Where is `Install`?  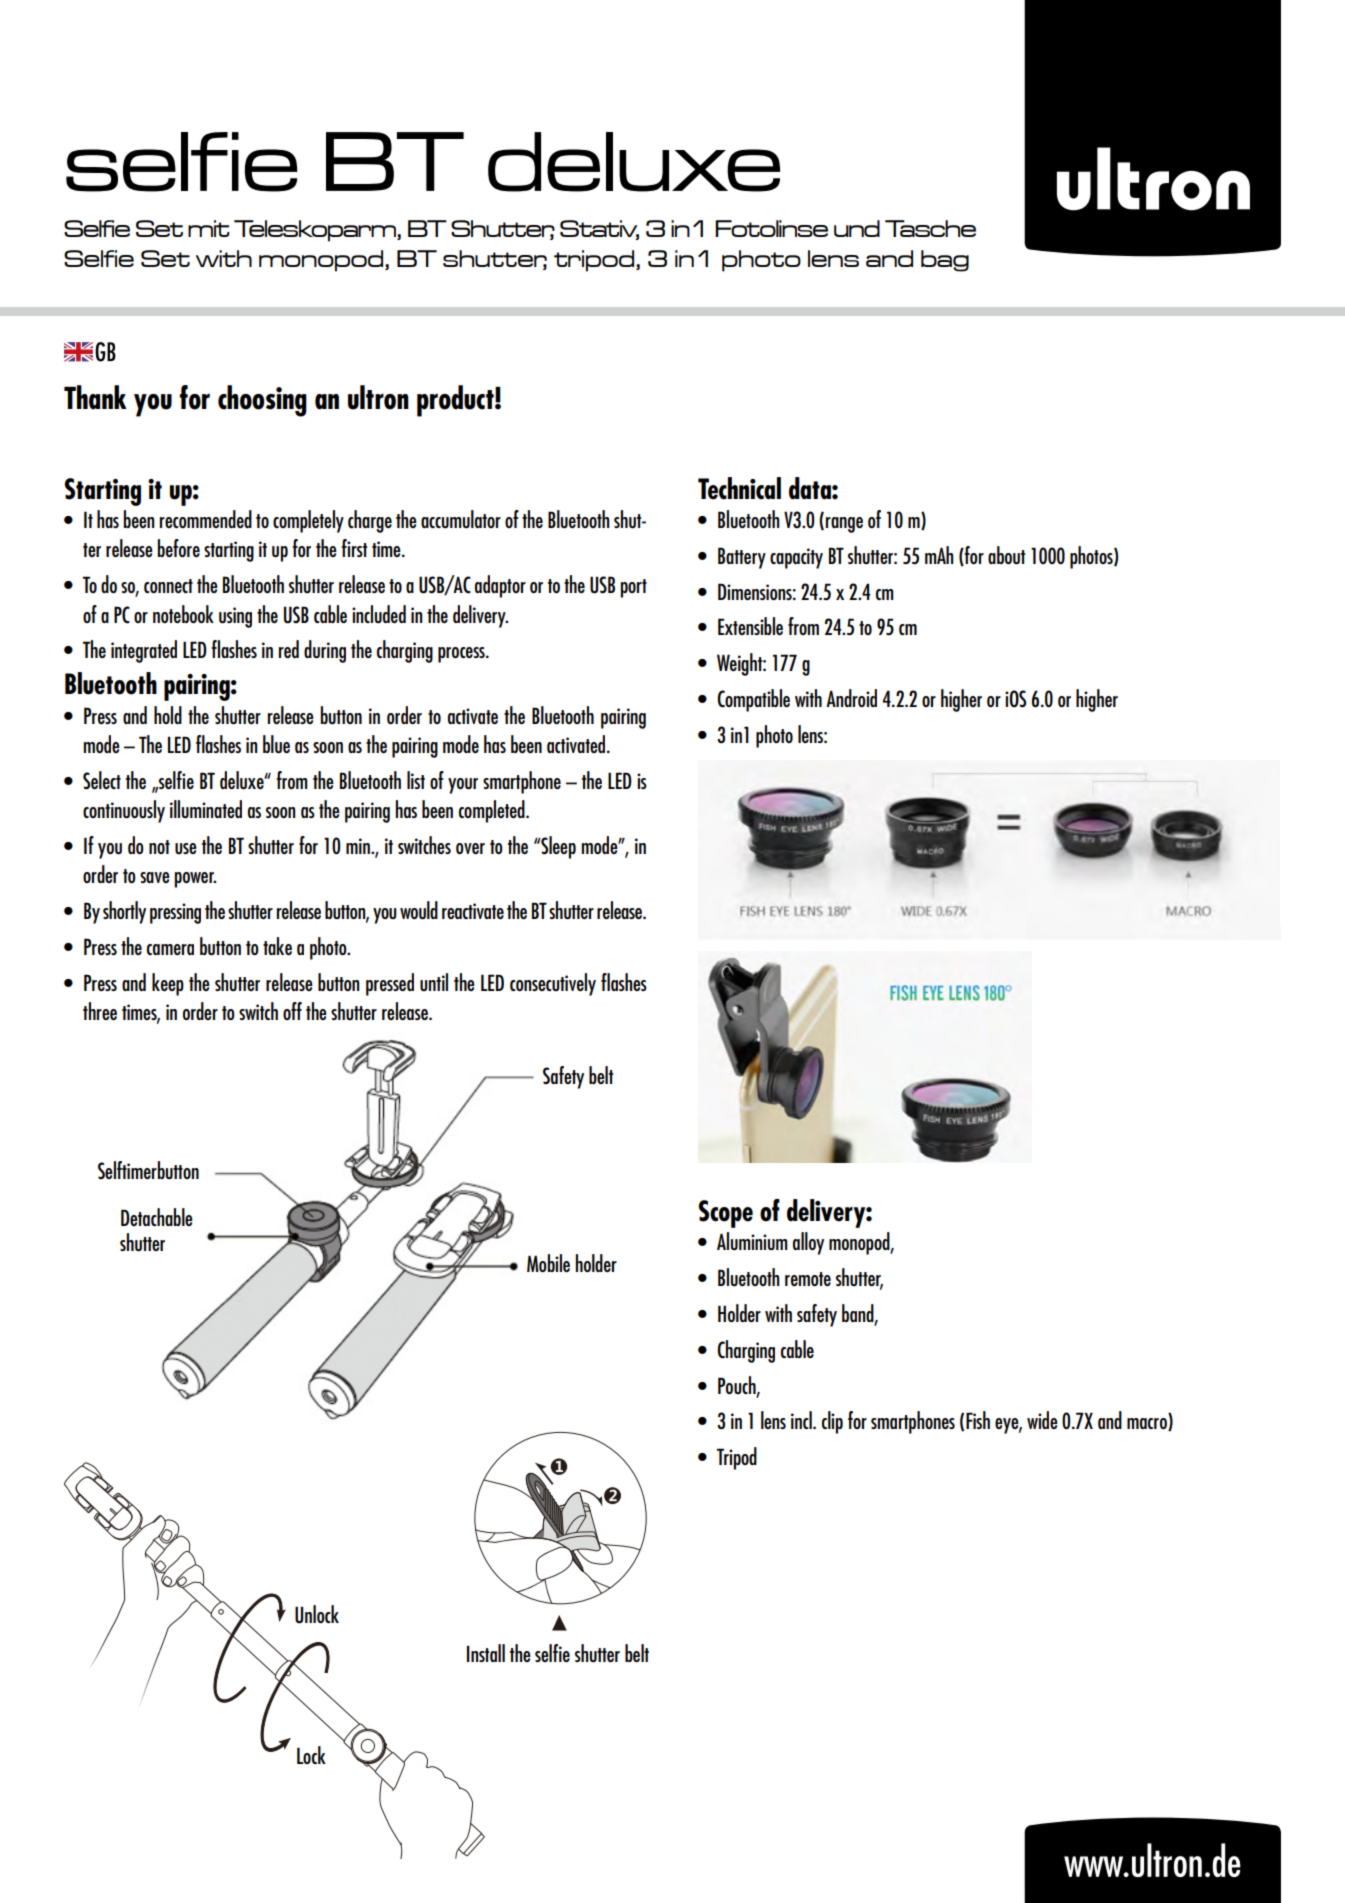 Install is located at coordinates (486, 1653).
